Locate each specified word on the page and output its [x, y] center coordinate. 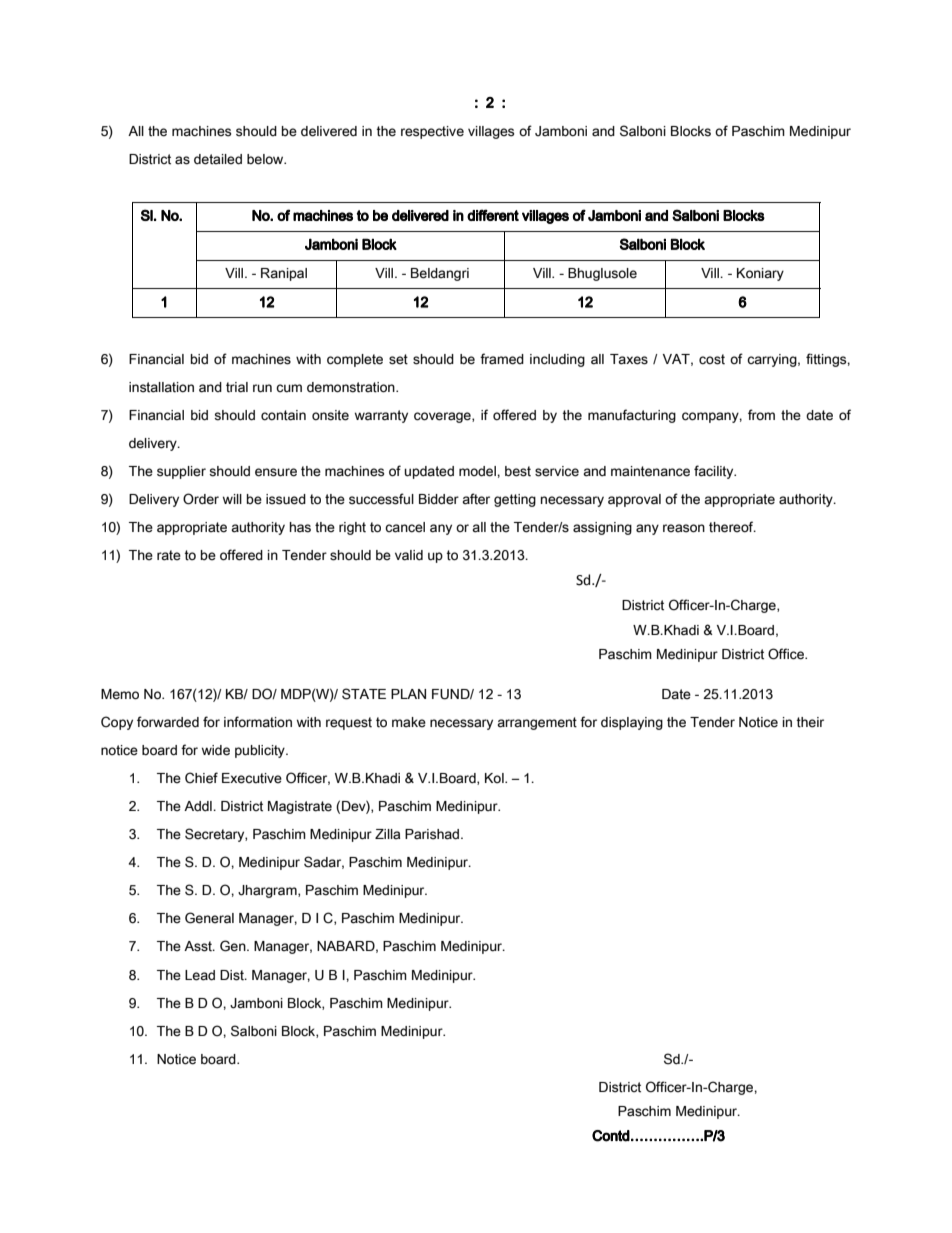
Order [201, 499]
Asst [199, 946]
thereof [732, 527]
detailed [218, 159]
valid [409, 555]
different [493, 215]
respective [432, 132]
